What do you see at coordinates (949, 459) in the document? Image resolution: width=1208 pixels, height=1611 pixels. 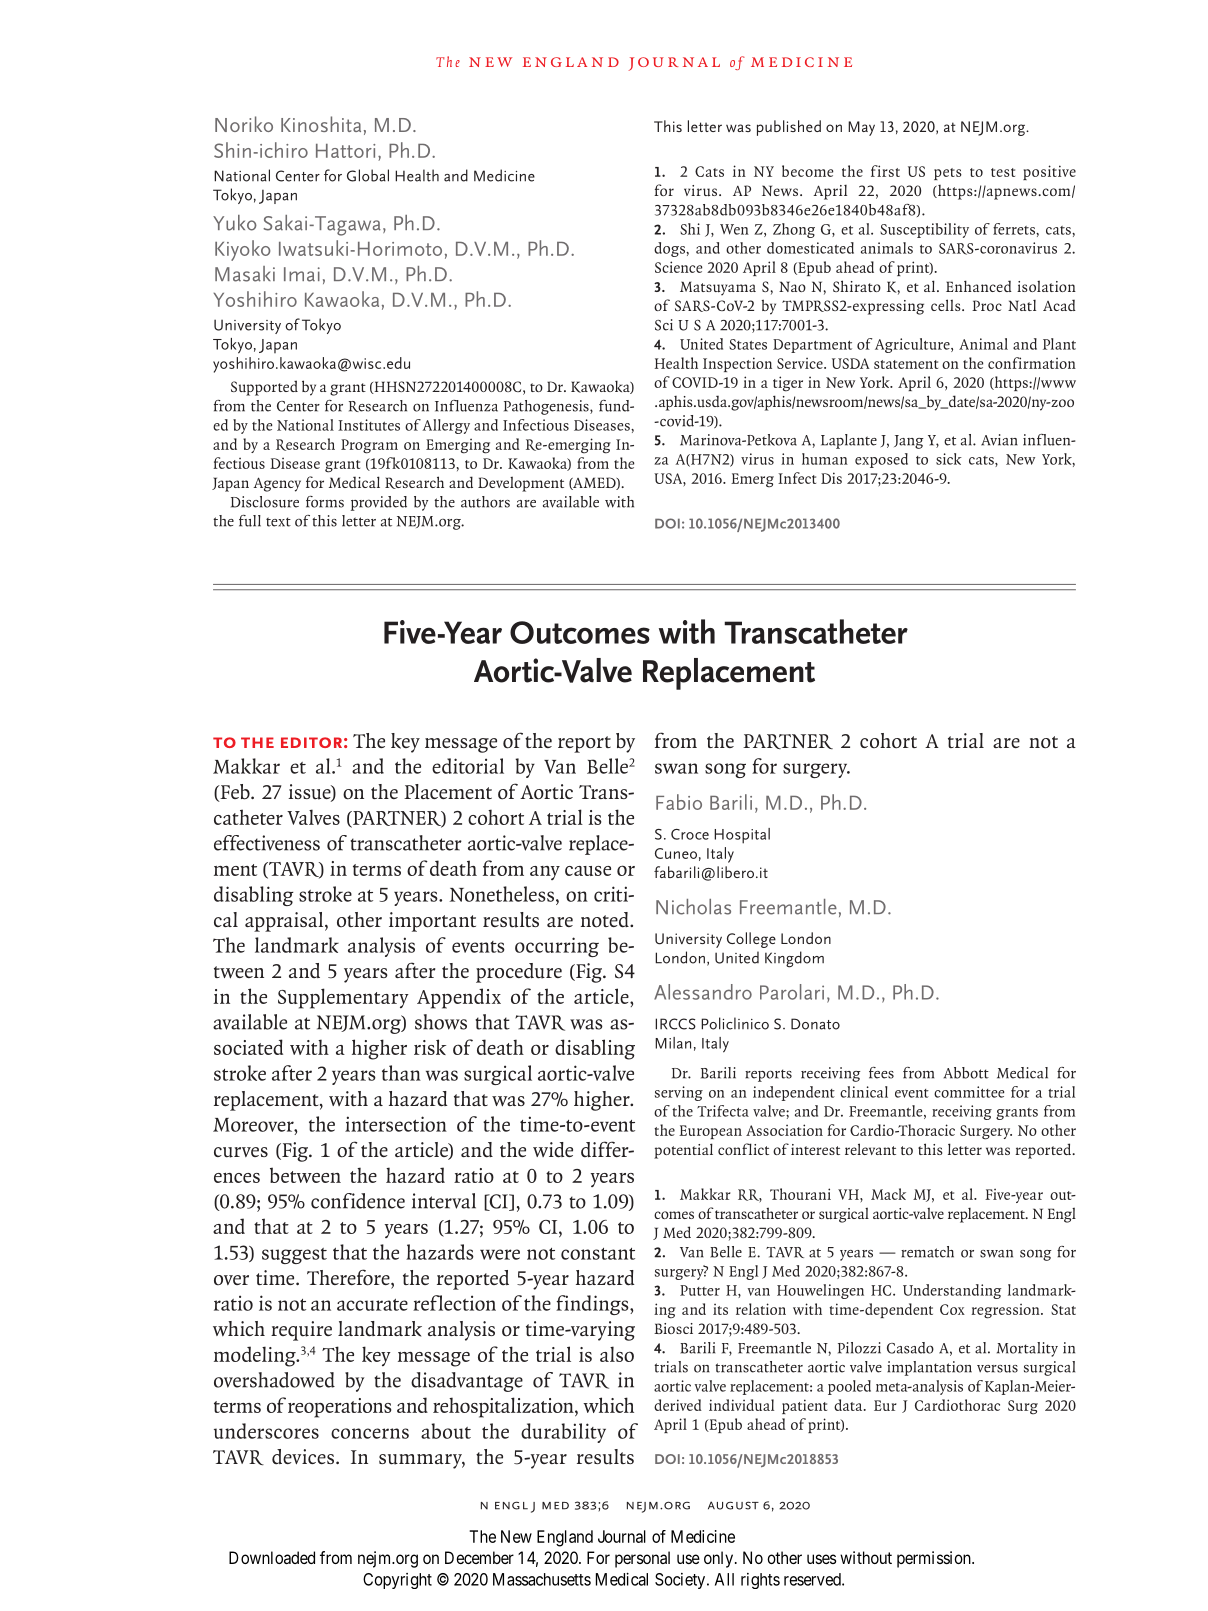 I see `sick` at bounding box center [949, 459].
